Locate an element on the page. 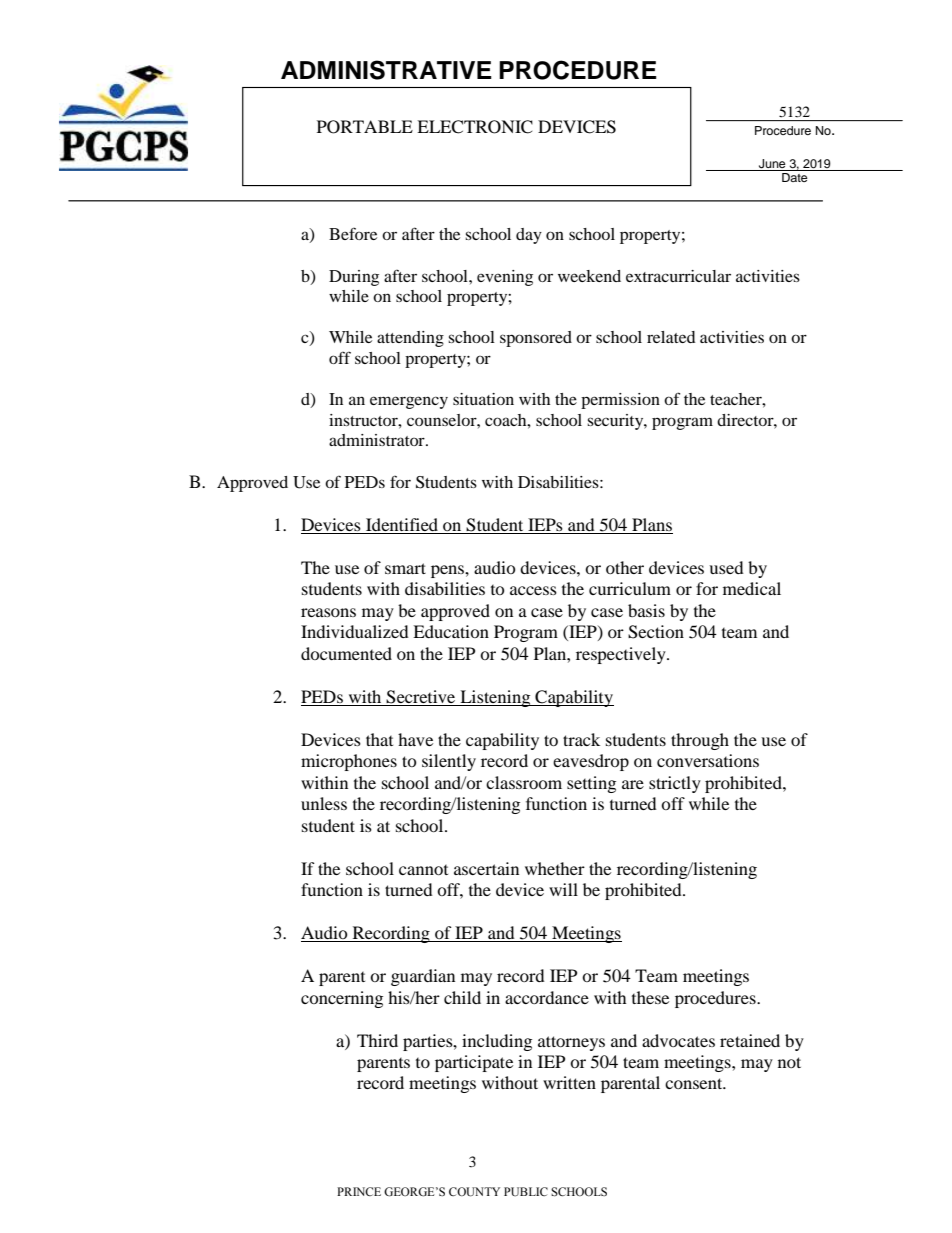 This document has height=1233, width=952. consent is located at coordinates (695, 1083).
